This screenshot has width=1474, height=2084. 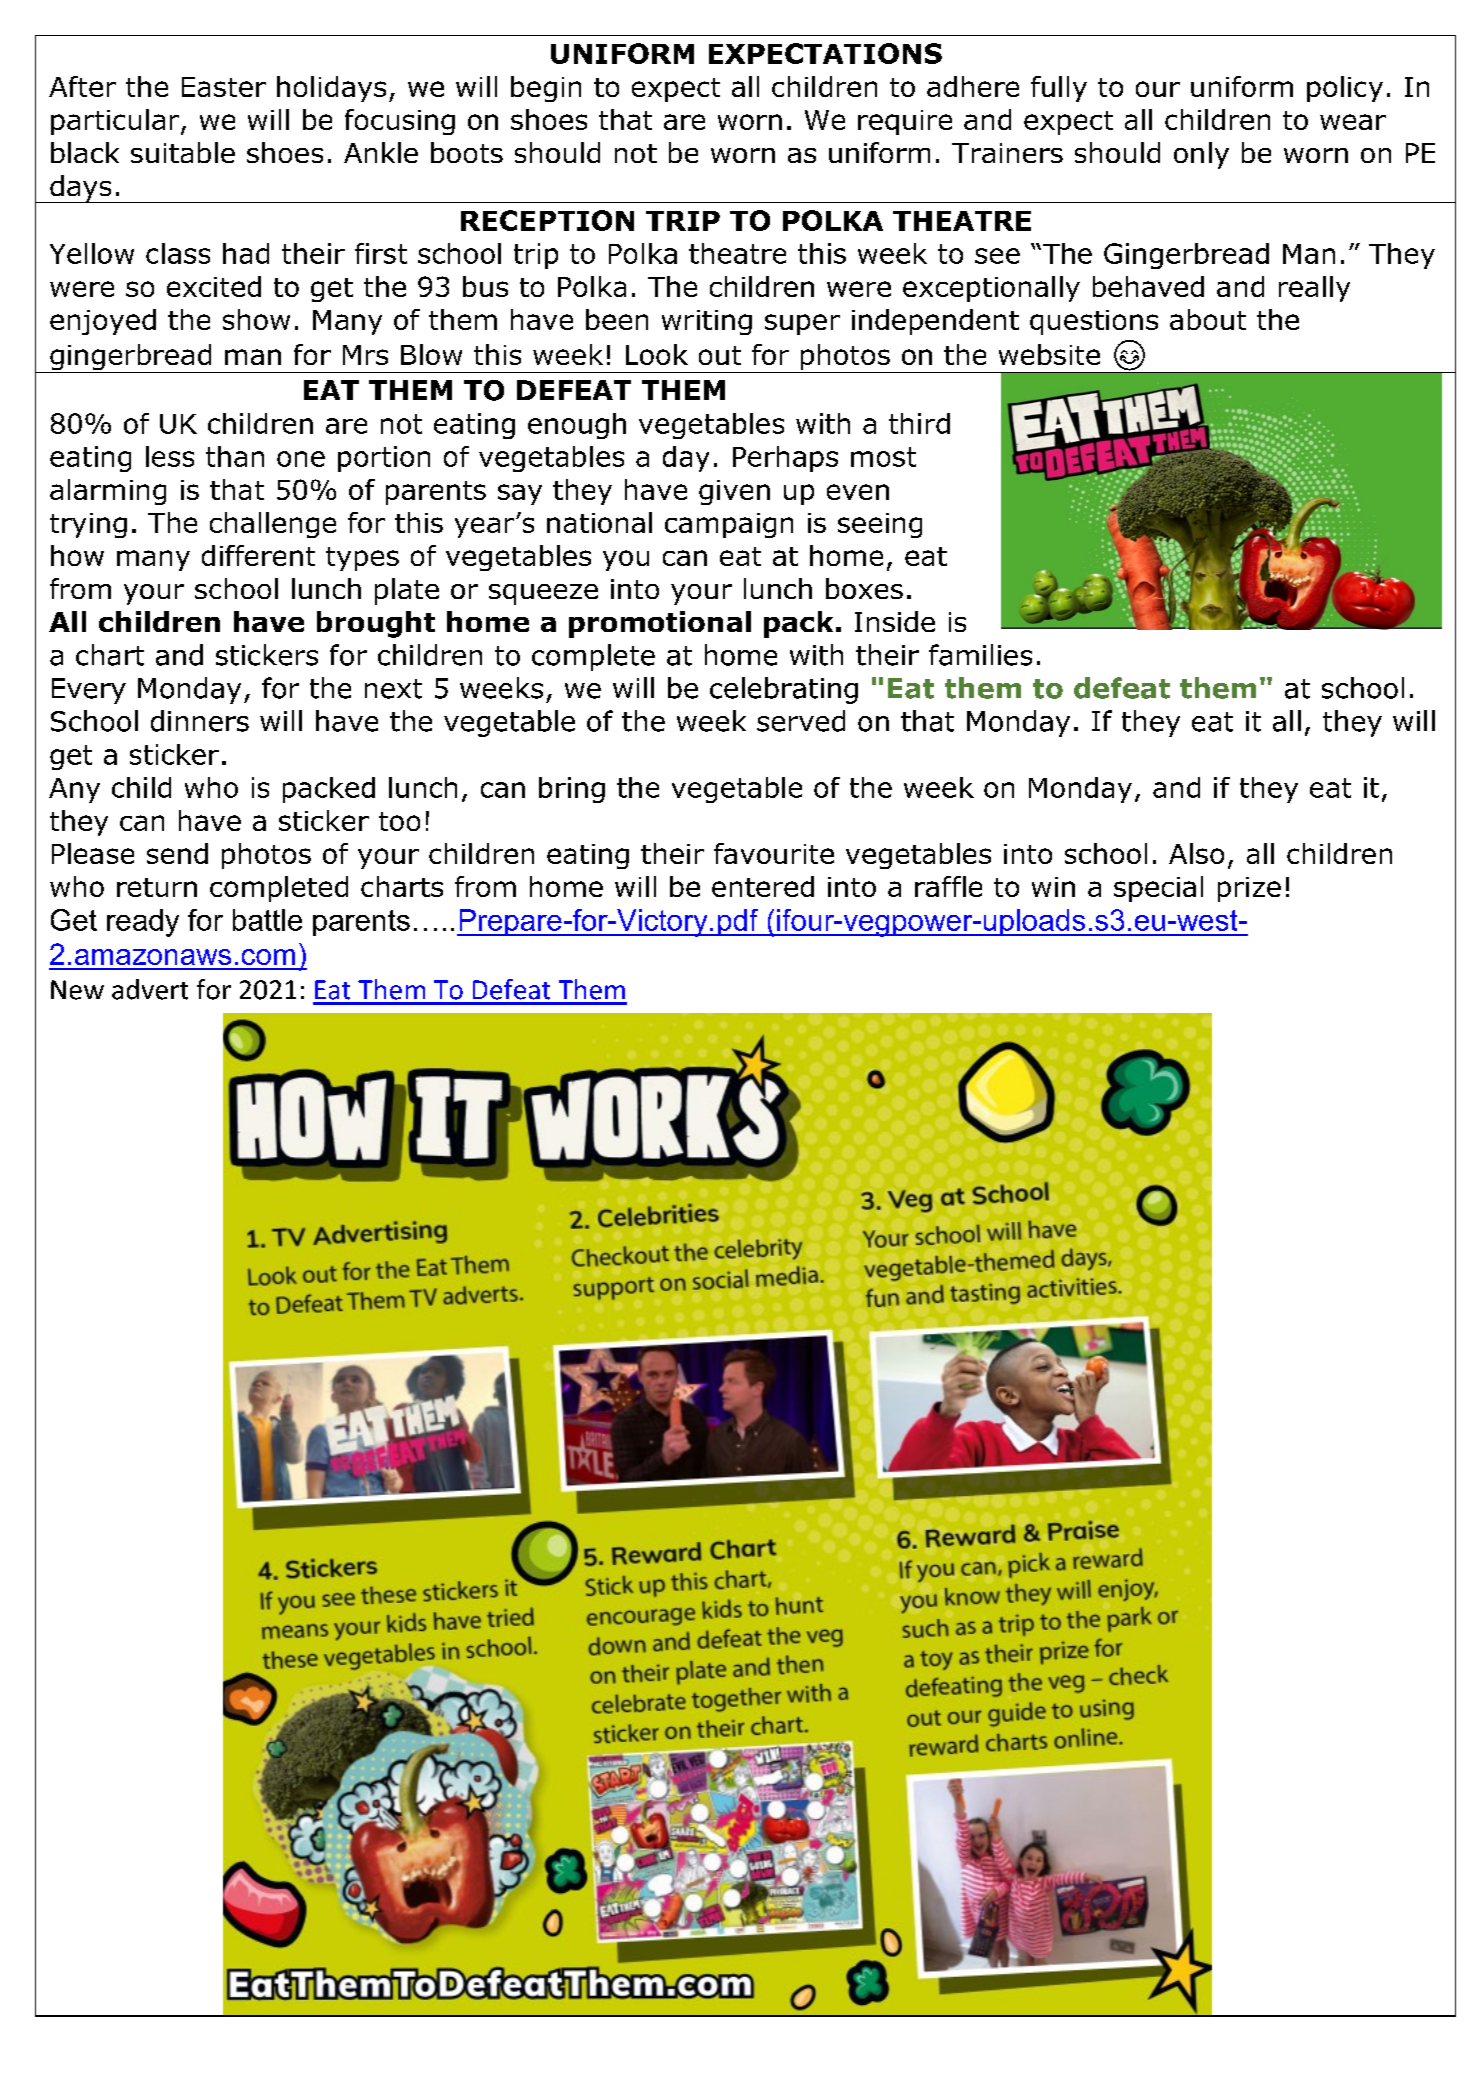 What do you see at coordinates (224, 87) in the screenshot?
I see `Easter` at bounding box center [224, 87].
